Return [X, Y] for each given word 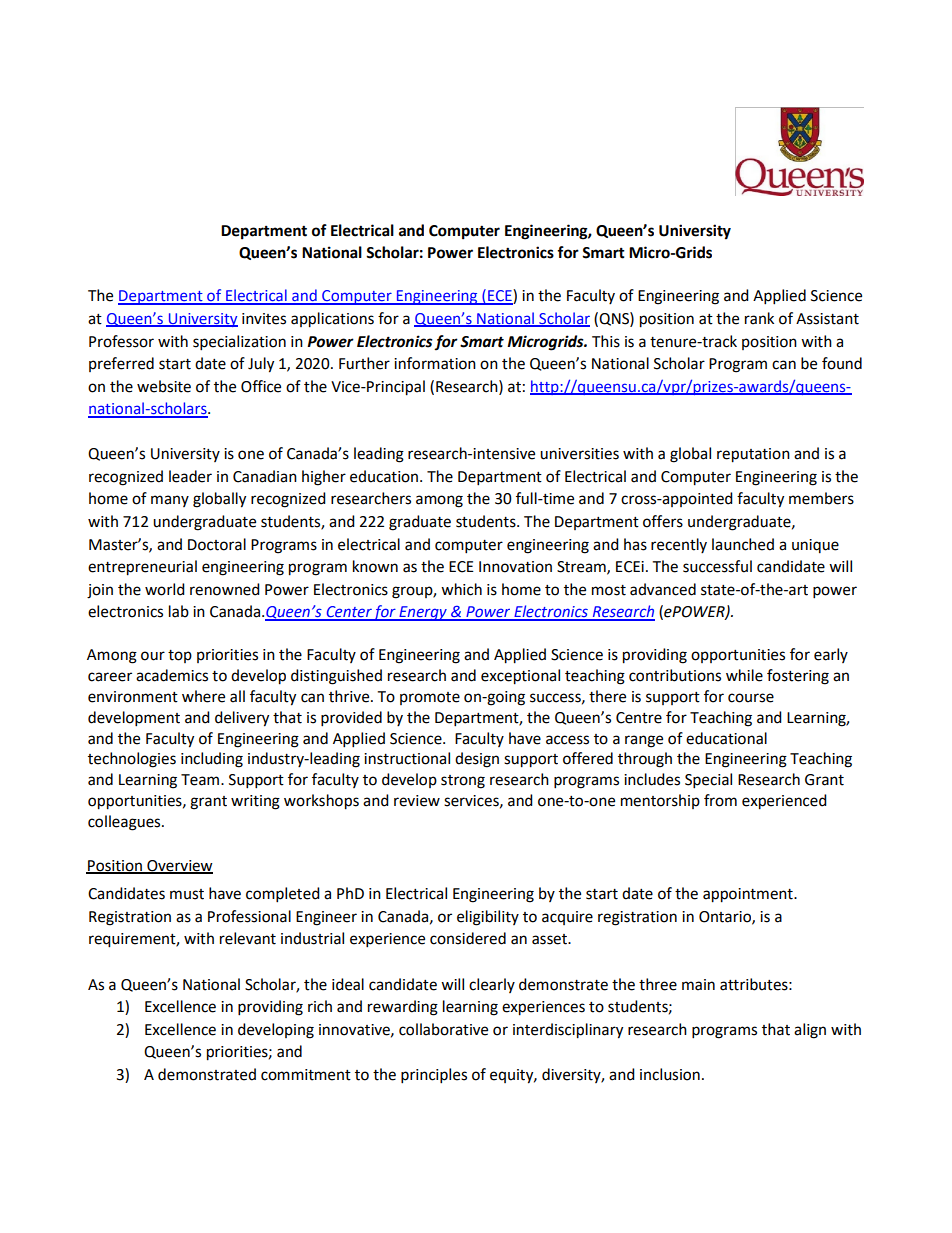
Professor [121, 341]
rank [759, 318]
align [810, 1031]
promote [430, 698]
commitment [306, 1075]
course [751, 698]
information [435, 363]
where [203, 696]
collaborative [443, 1029]
